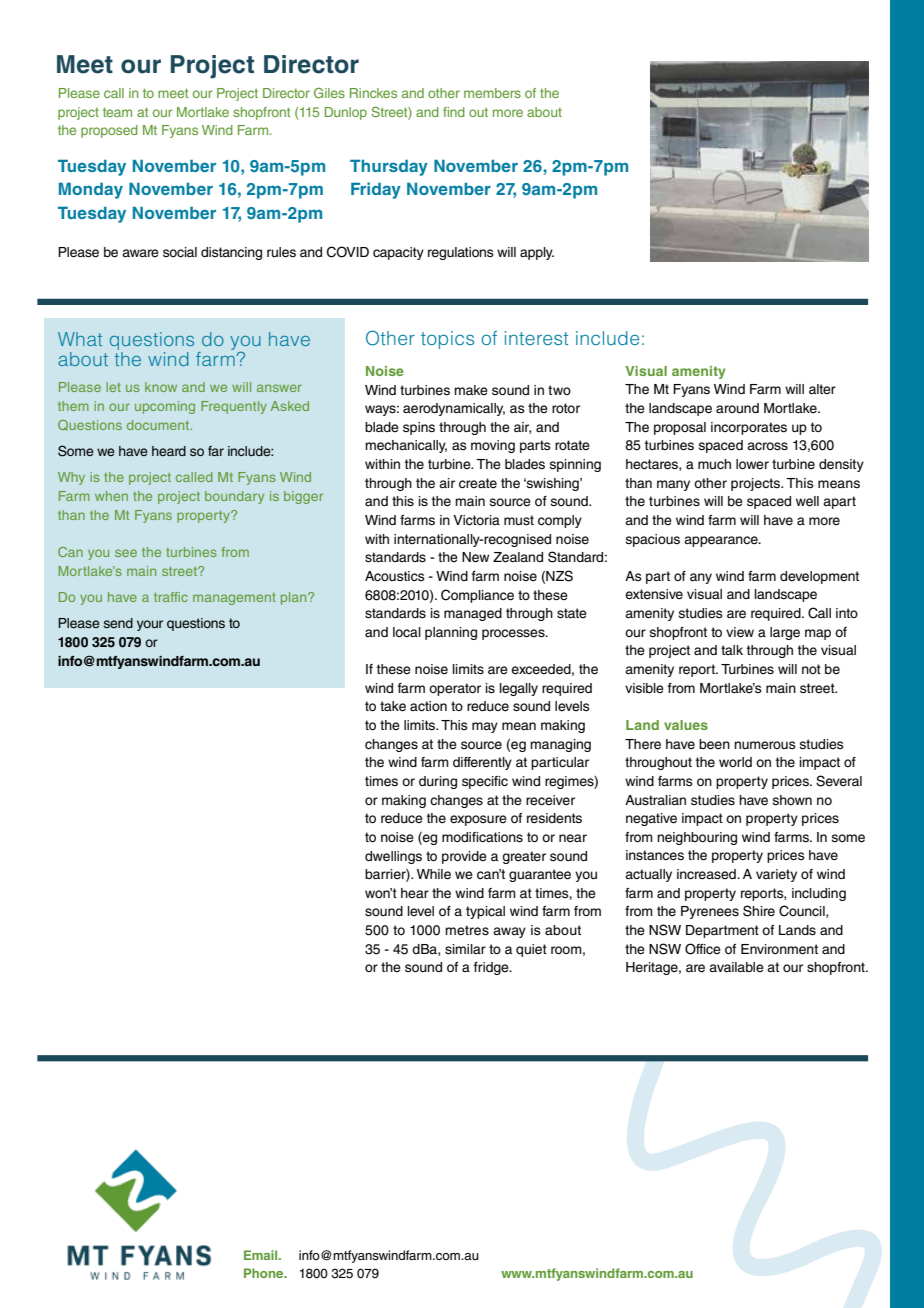  What do you see at coordinates (161, 387) in the screenshot?
I see `know` at bounding box center [161, 387].
